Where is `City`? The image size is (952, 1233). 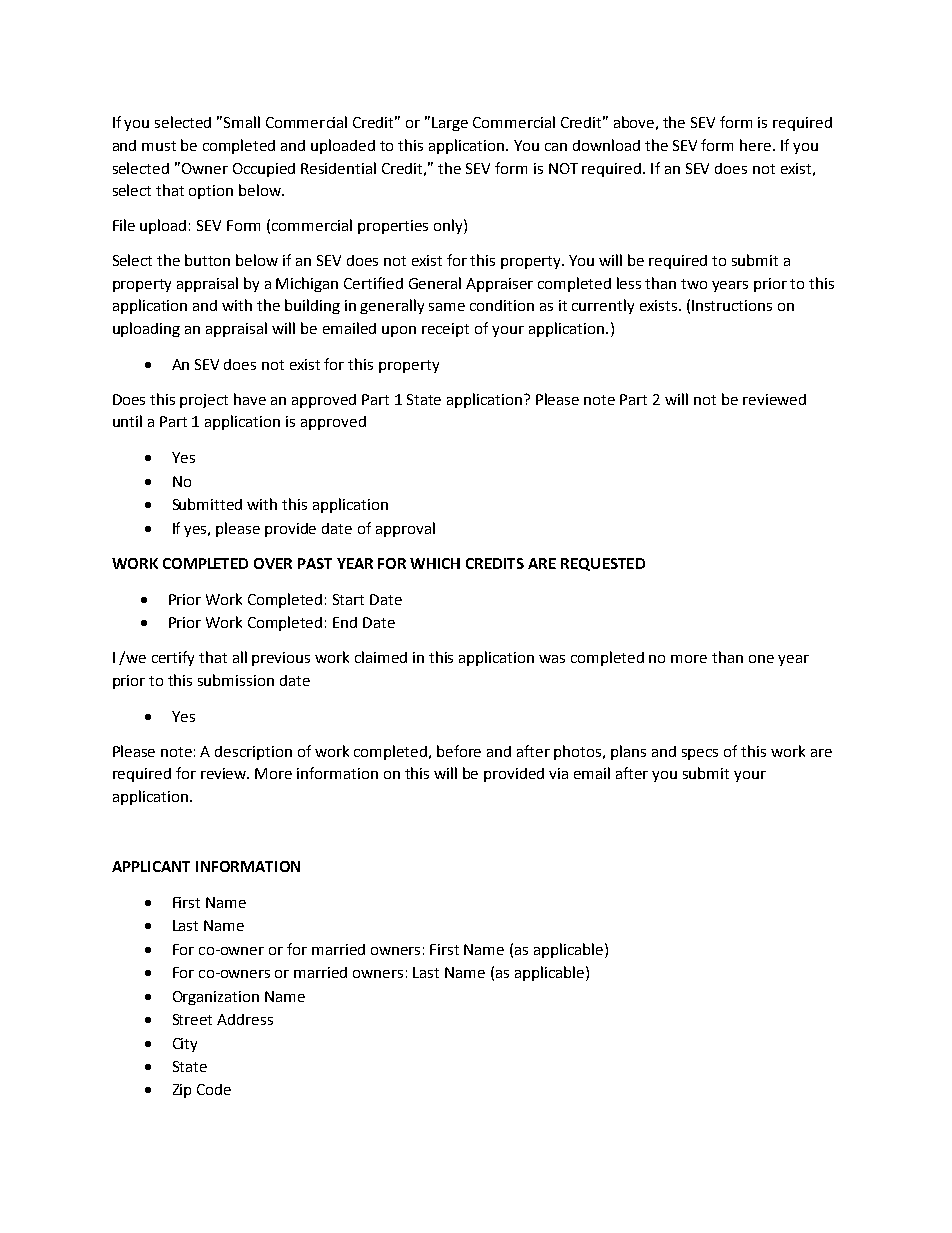 City is located at coordinates (185, 1045).
